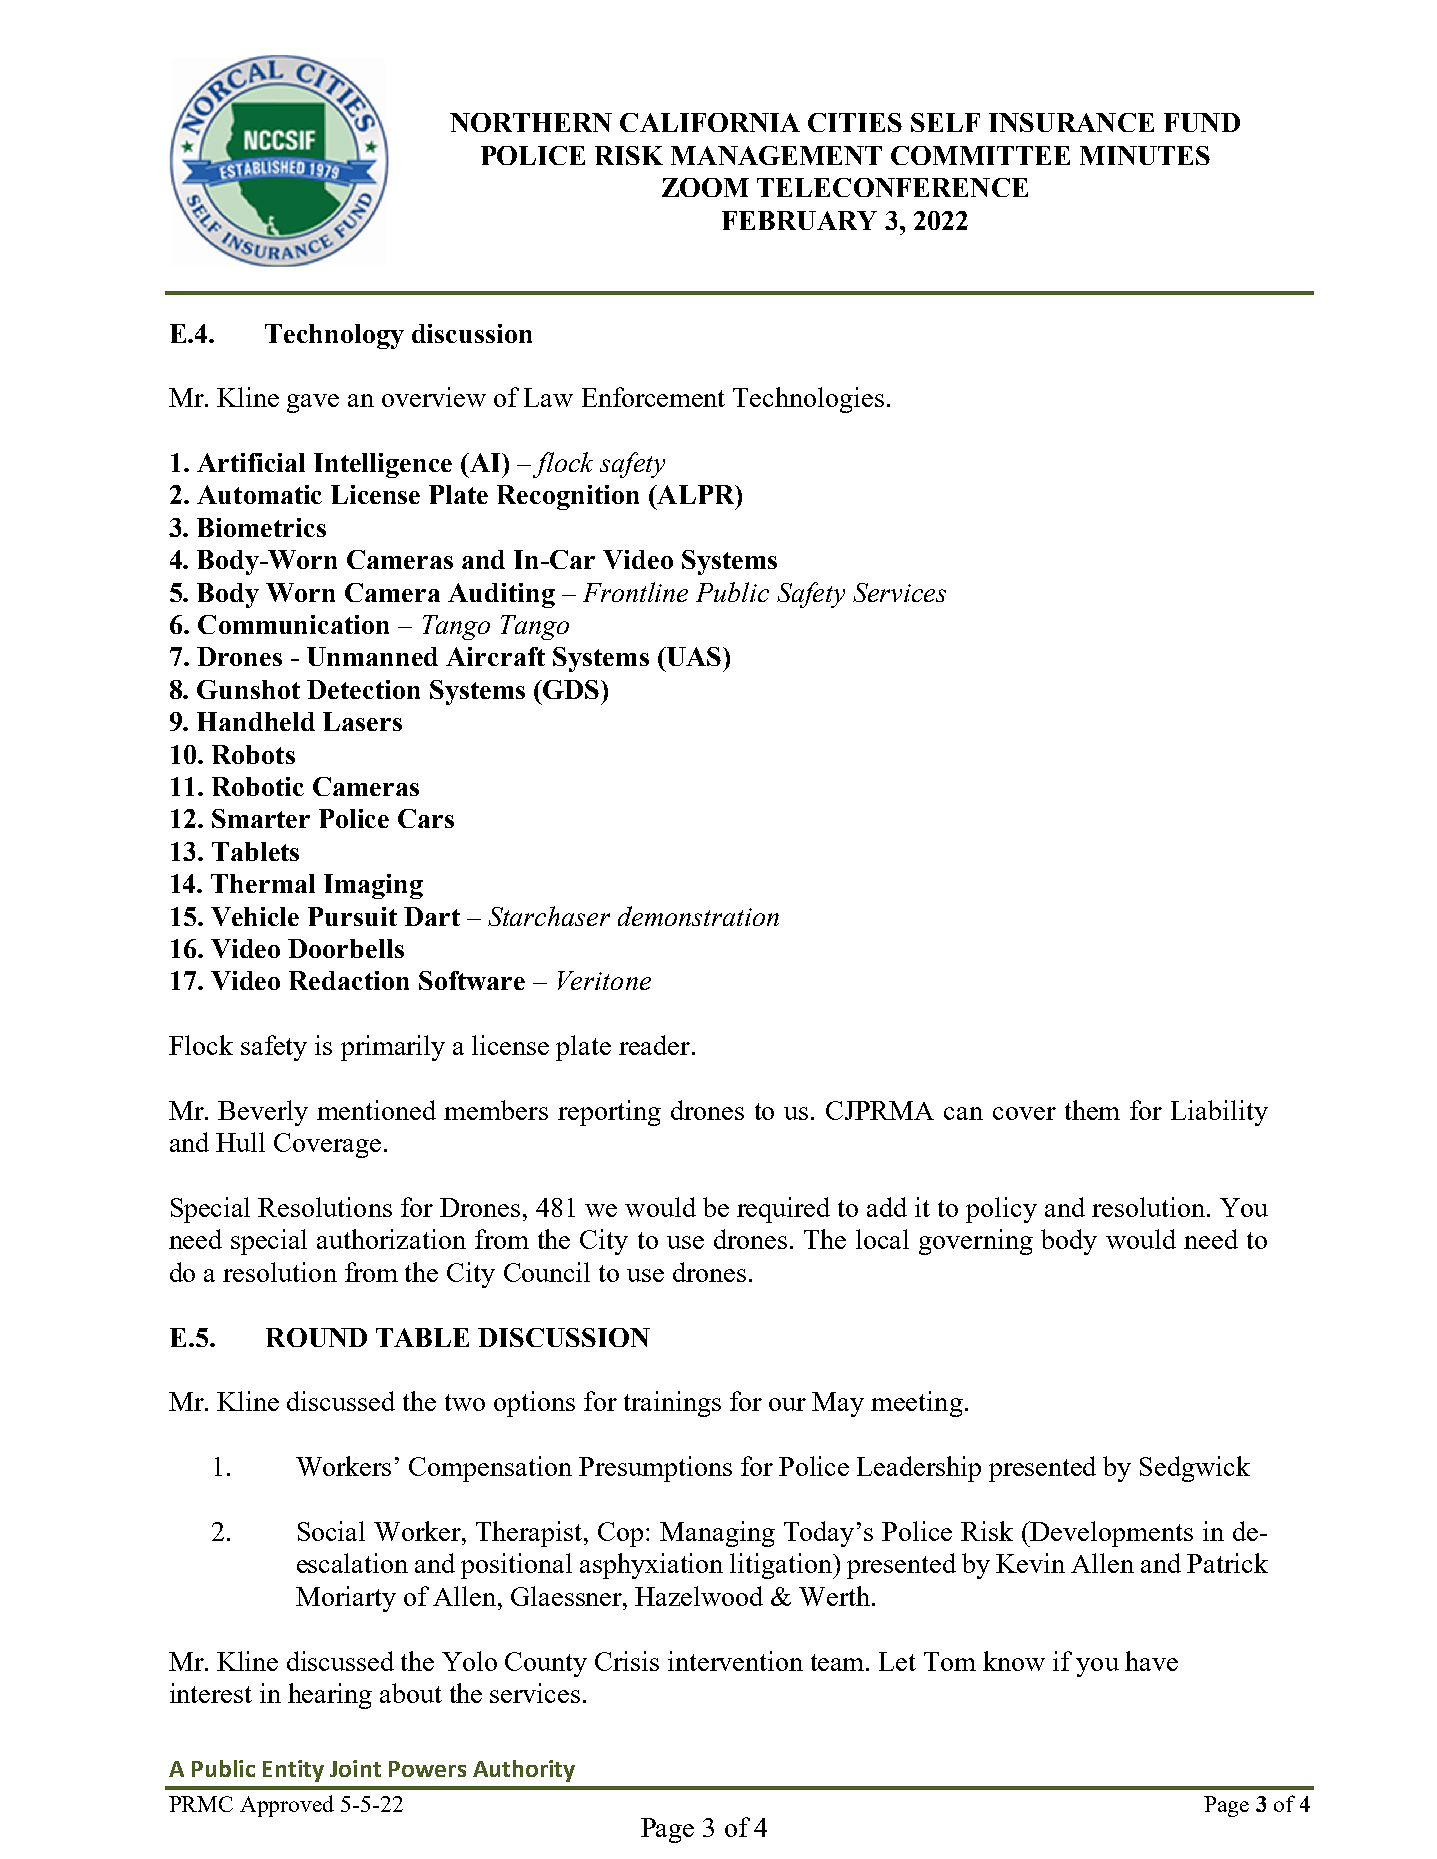 This screenshot has height=1859, width=1437. Describe the element at coordinates (808, 400) in the screenshot. I see `Technologies` at that location.
